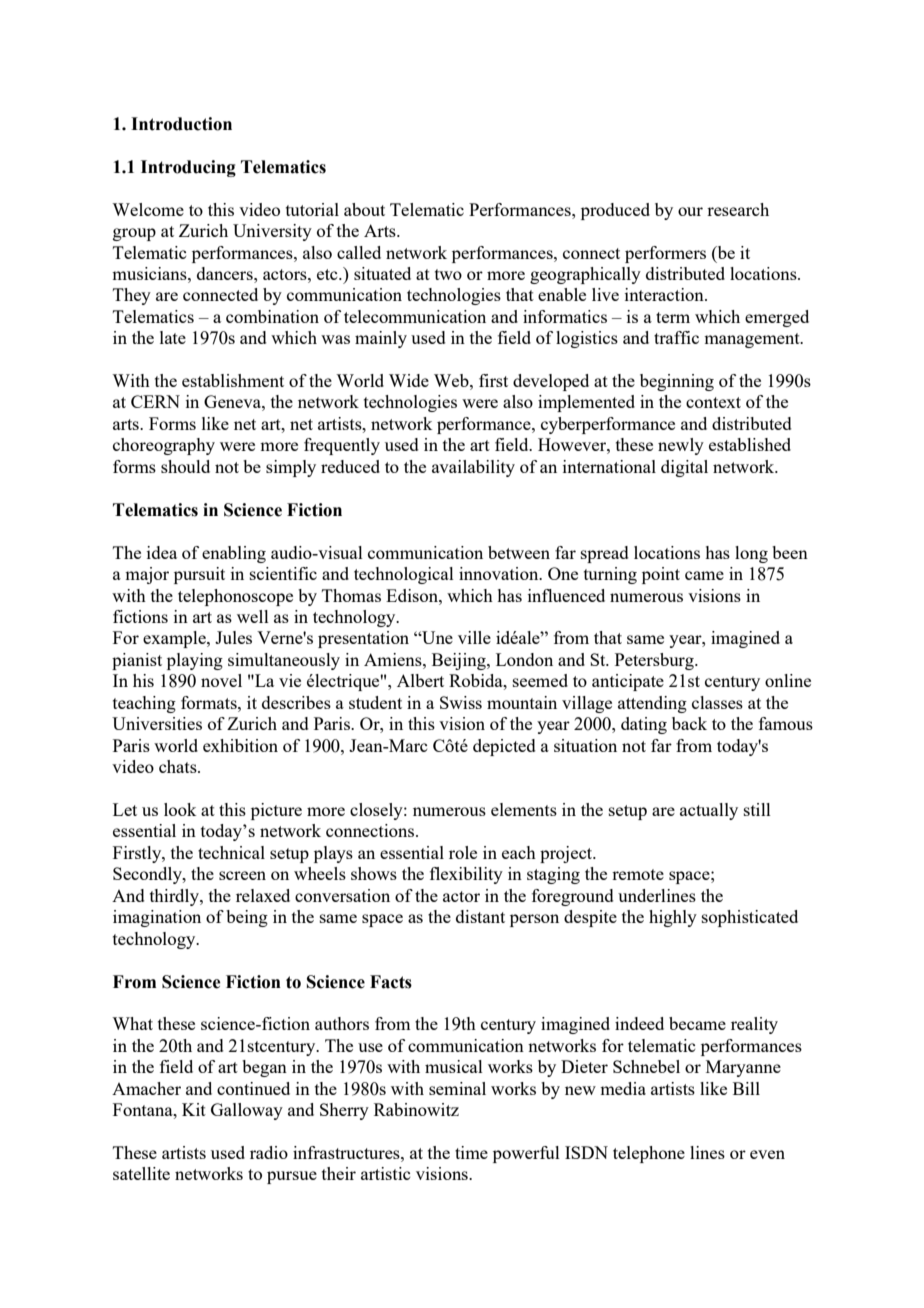 This page has height=1308, width=924. Describe the element at coordinates (180, 809) in the page. I see `look` at that location.
